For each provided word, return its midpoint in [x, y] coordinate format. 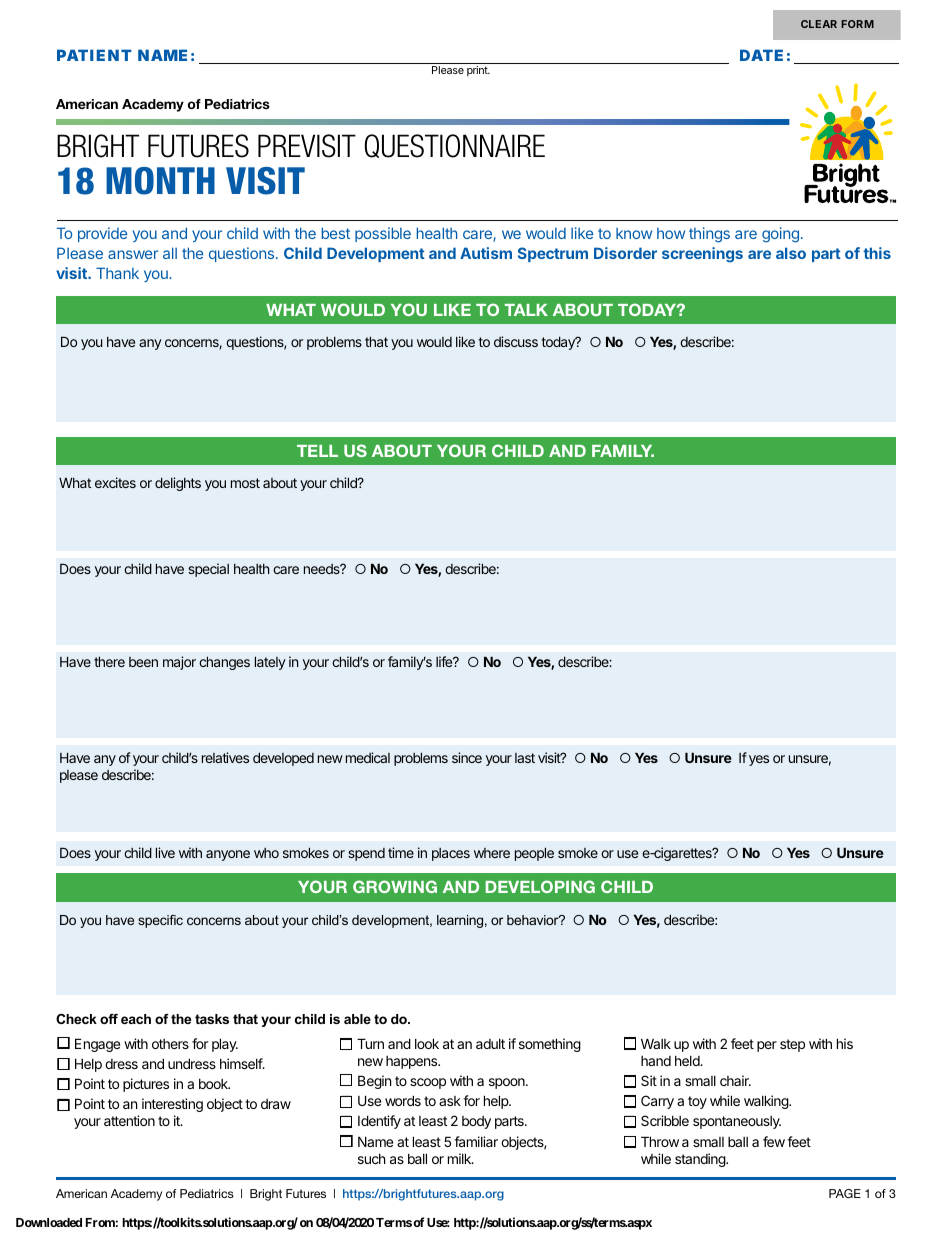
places [451, 854]
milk [460, 1158]
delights [178, 484]
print [478, 71]
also [791, 253]
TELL [317, 451]
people [534, 854]
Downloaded [49, 1222]
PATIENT [94, 55]
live [165, 852]
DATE [761, 55]
